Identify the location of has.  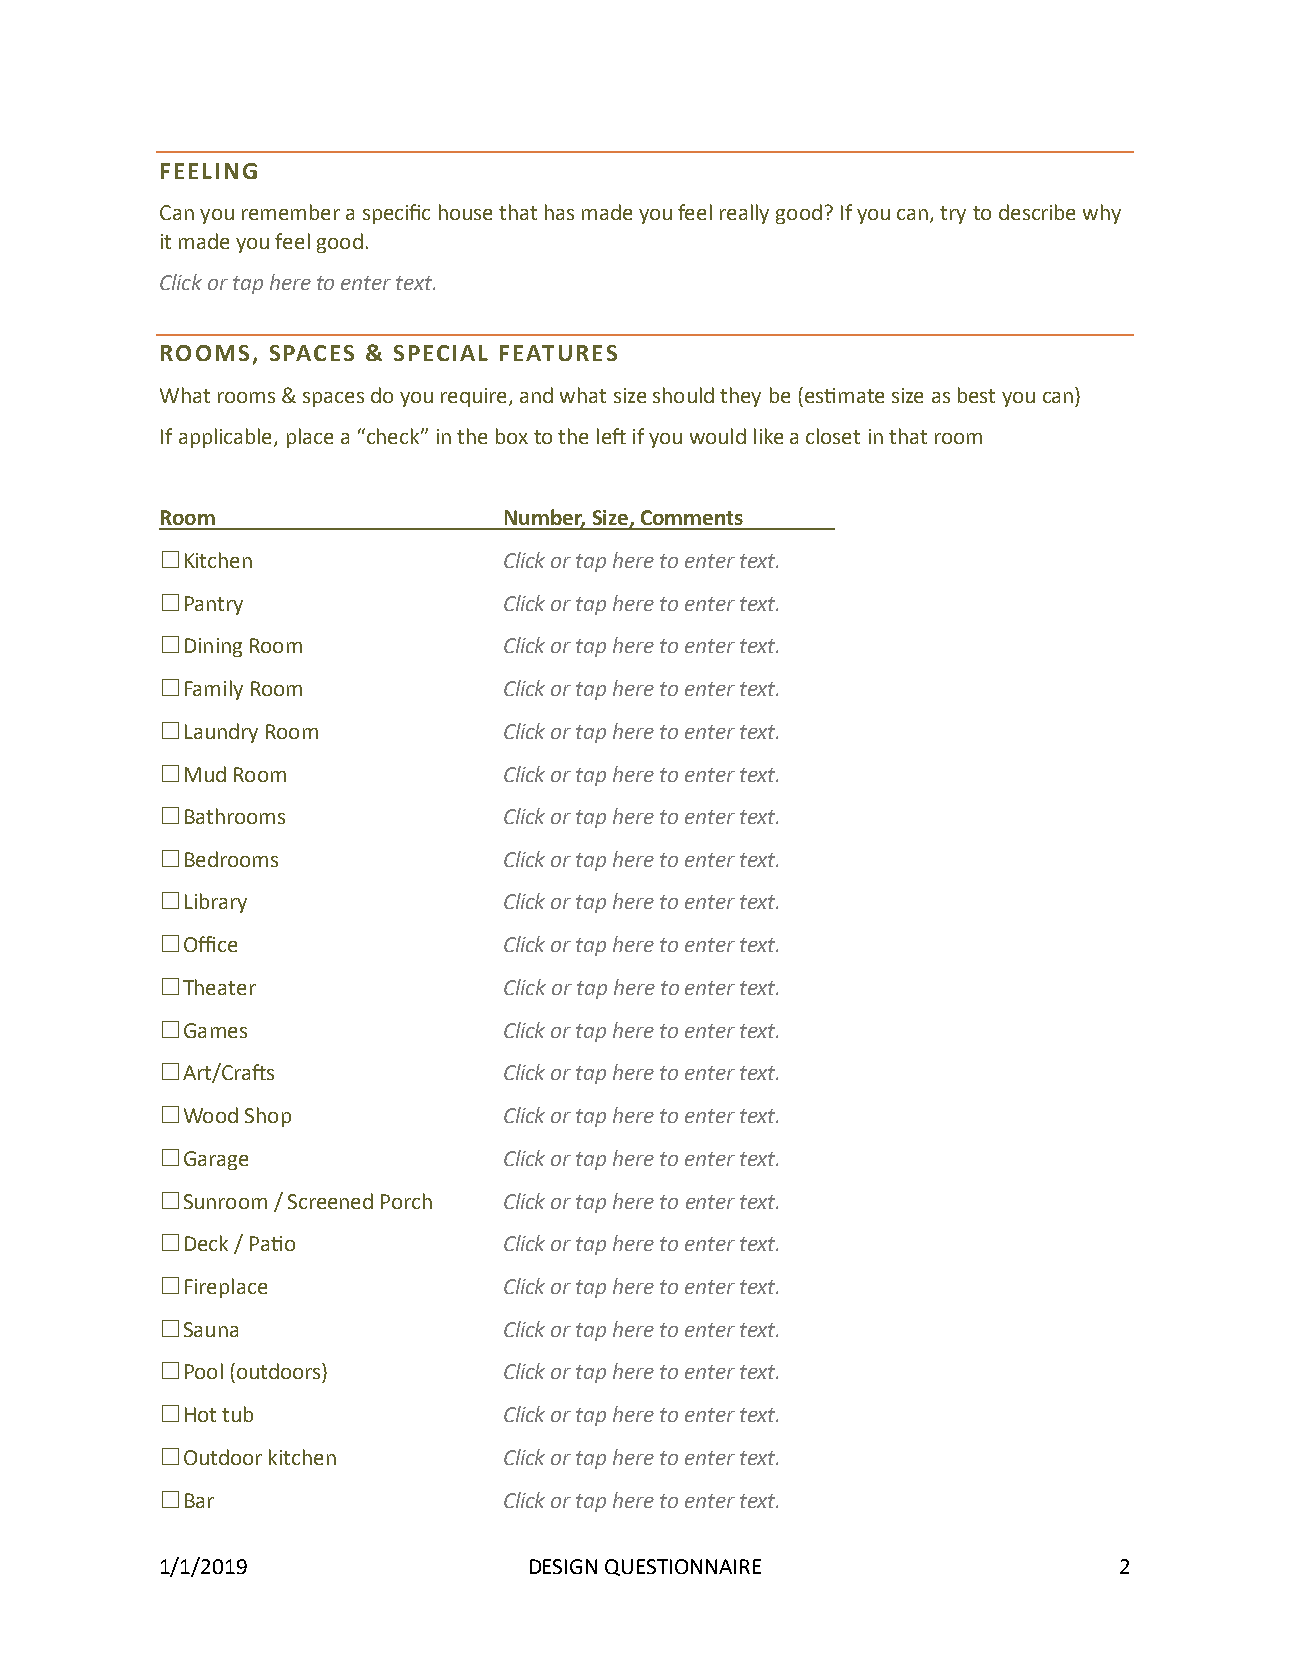
(559, 212).
